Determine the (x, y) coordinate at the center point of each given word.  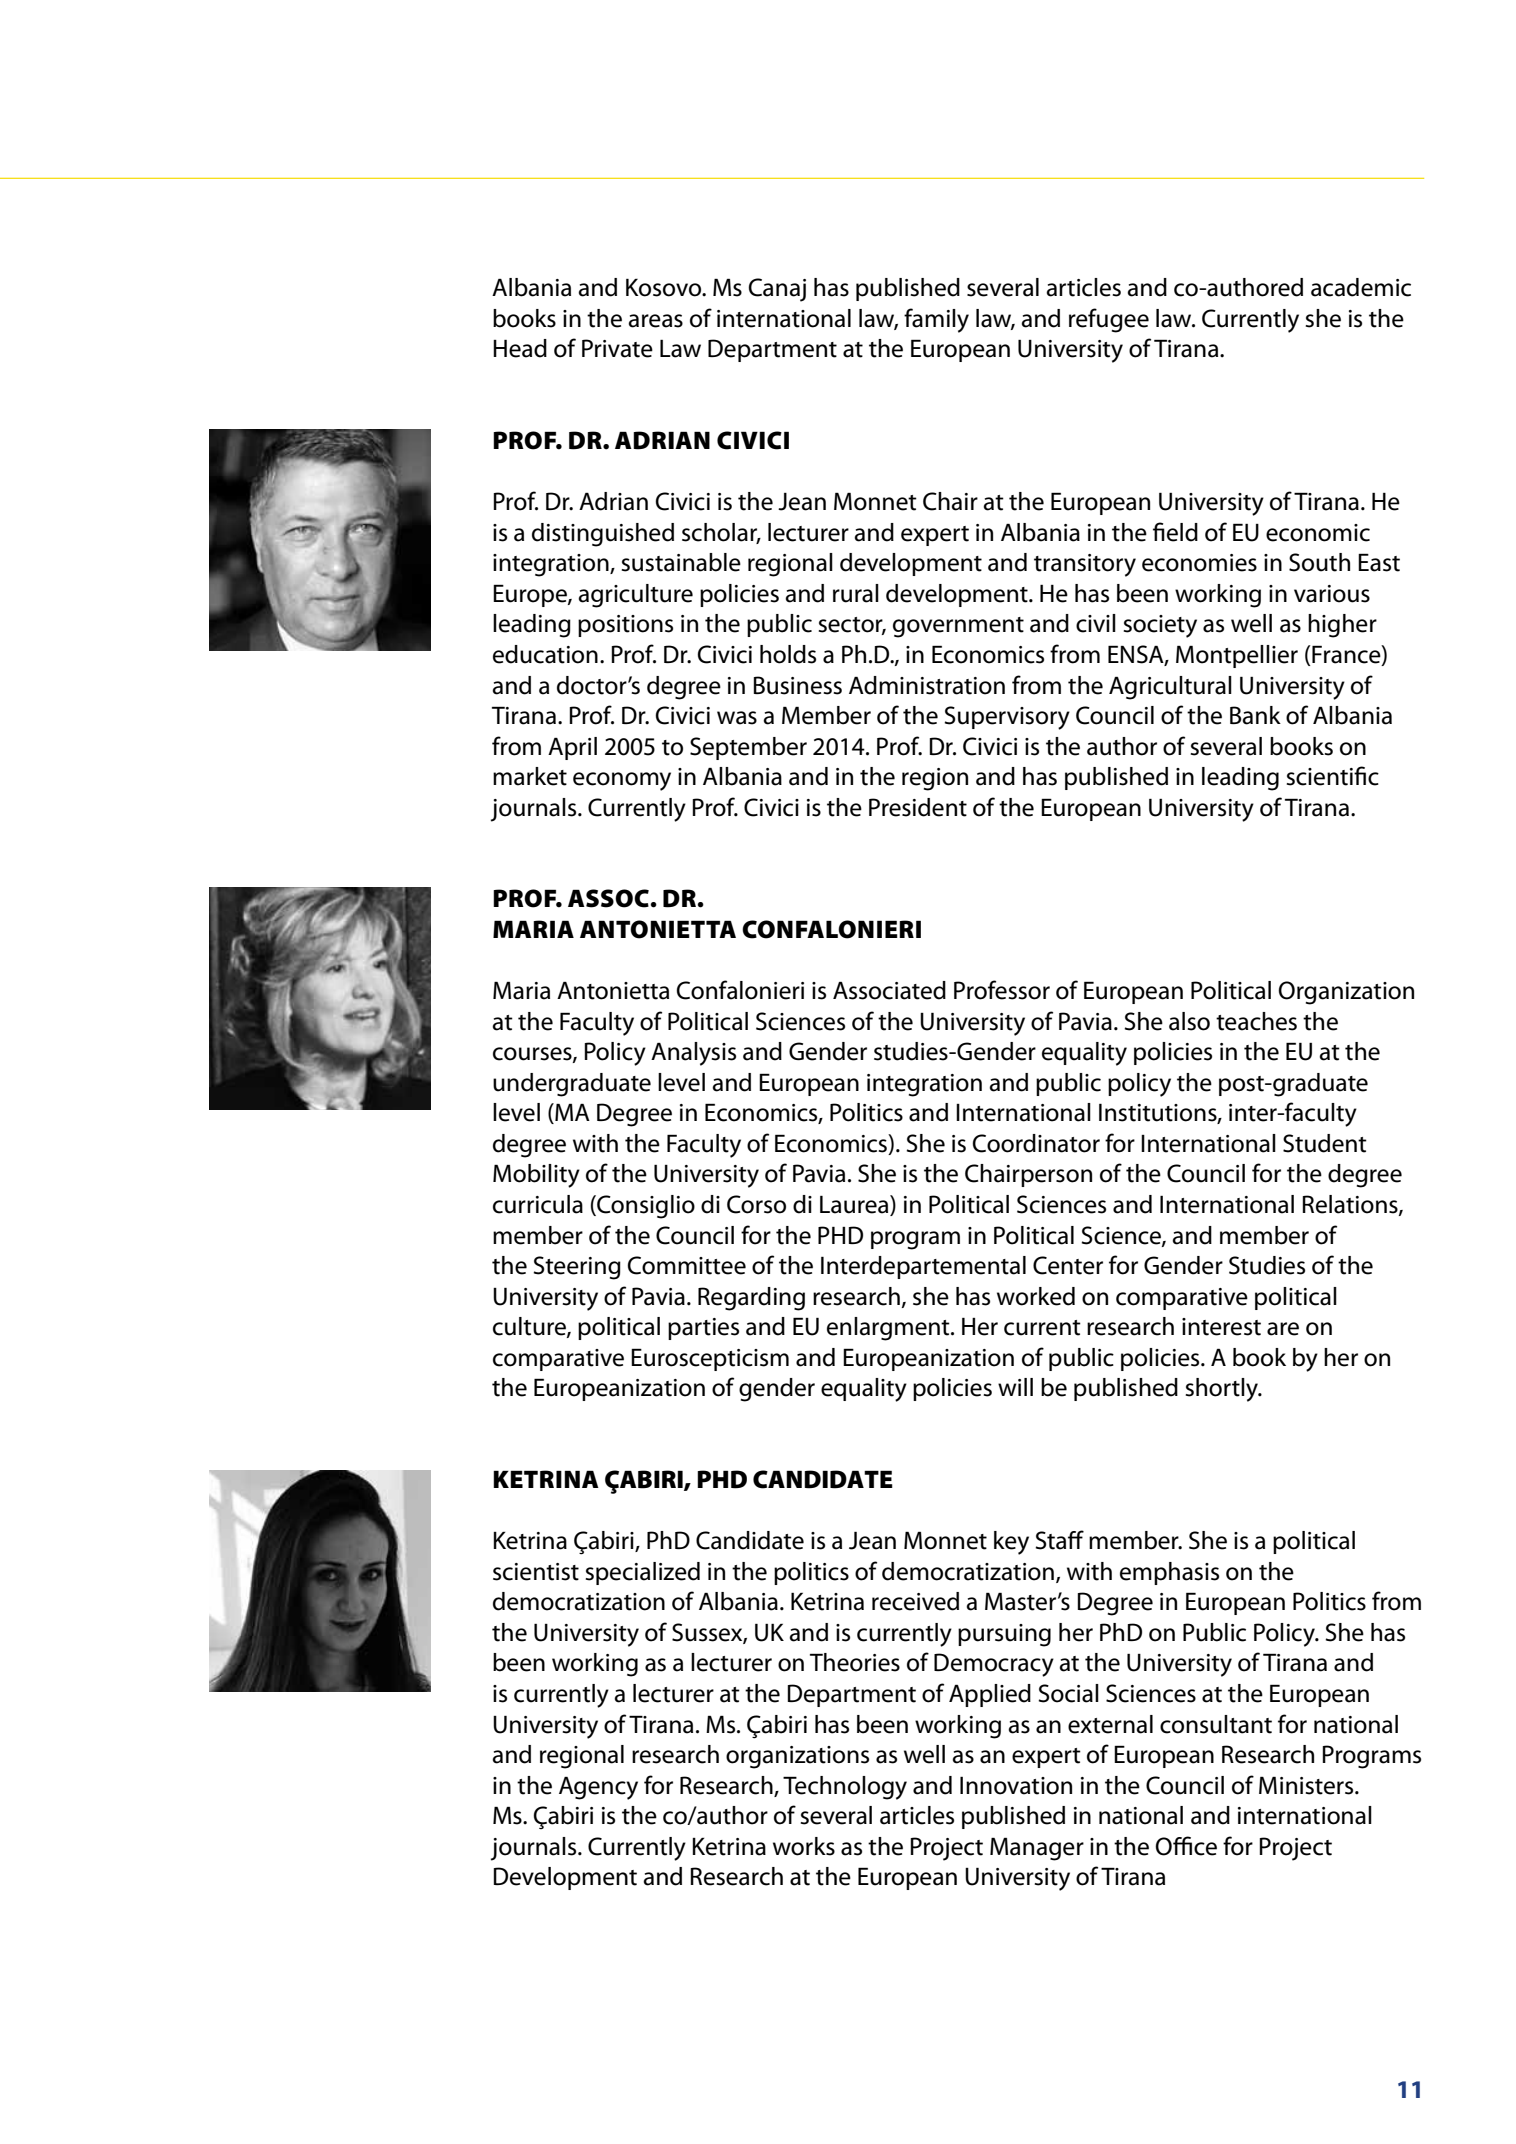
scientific (1332, 776)
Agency (598, 1788)
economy (622, 781)
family (936, 320)
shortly (1223, 1390)
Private (617, 348)
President (918, 807)
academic (1361, 287)
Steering (577, 1268)
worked (1036, 1296)
